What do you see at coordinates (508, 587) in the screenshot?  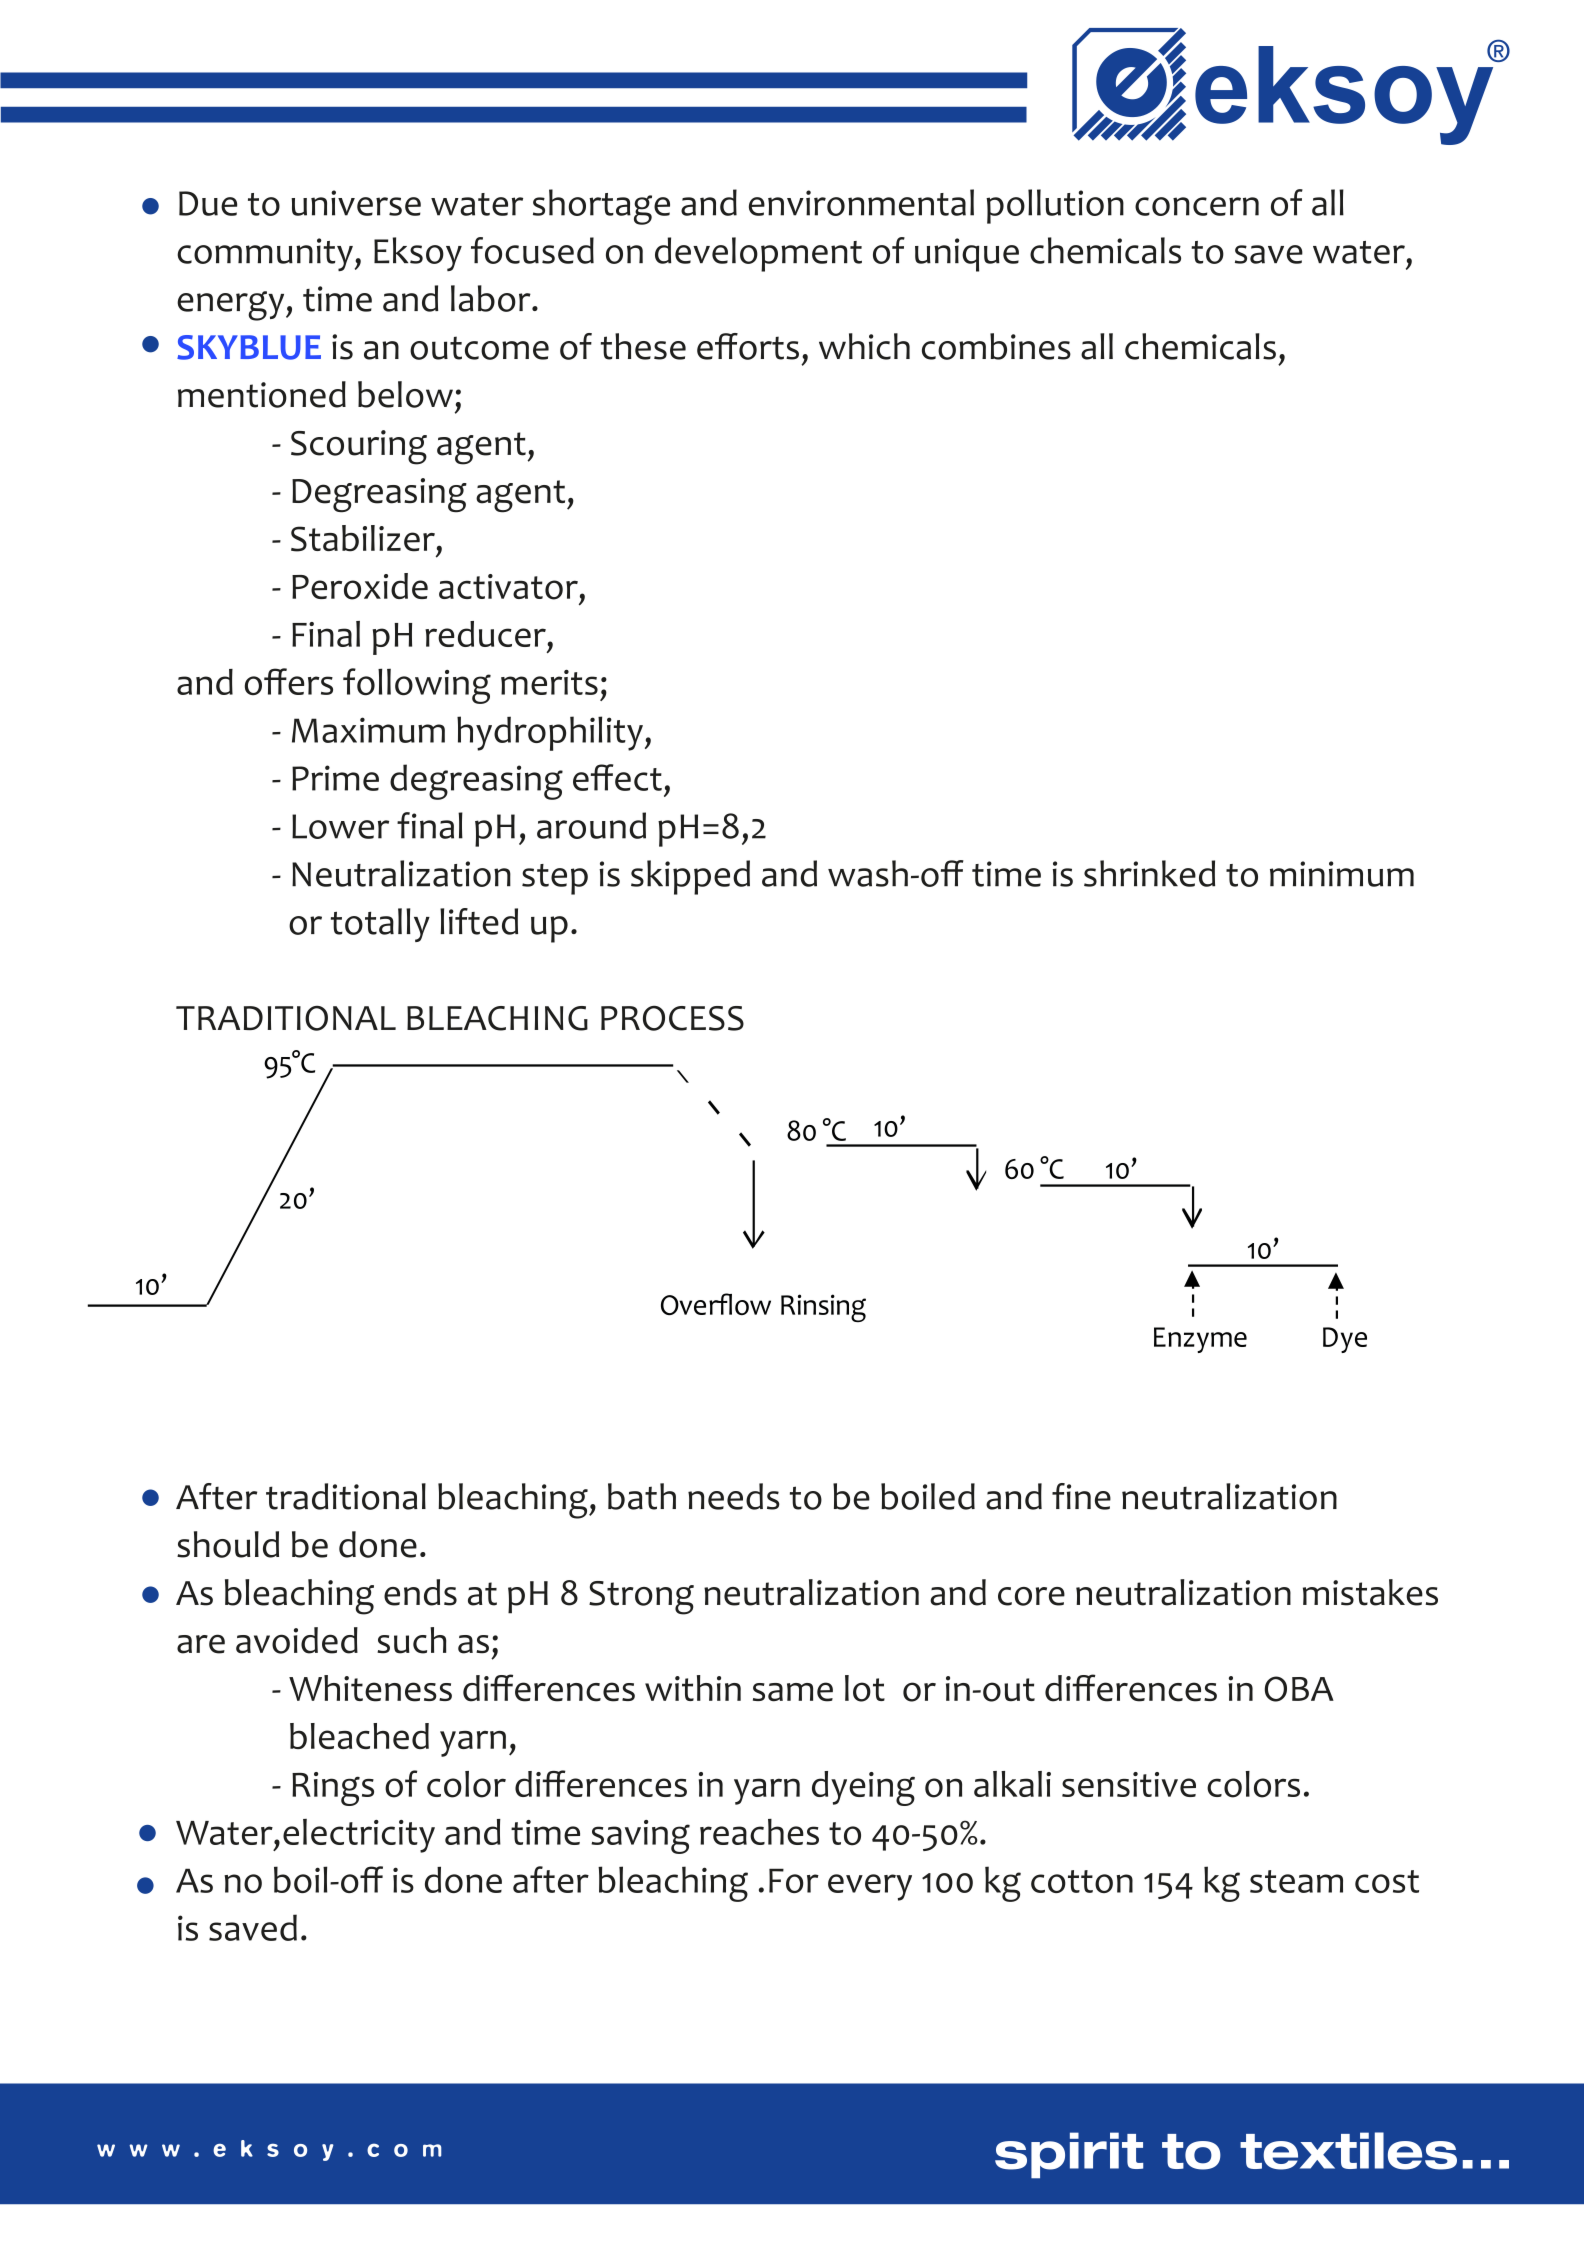 I see `activator` at bounding box center [508, 587].
